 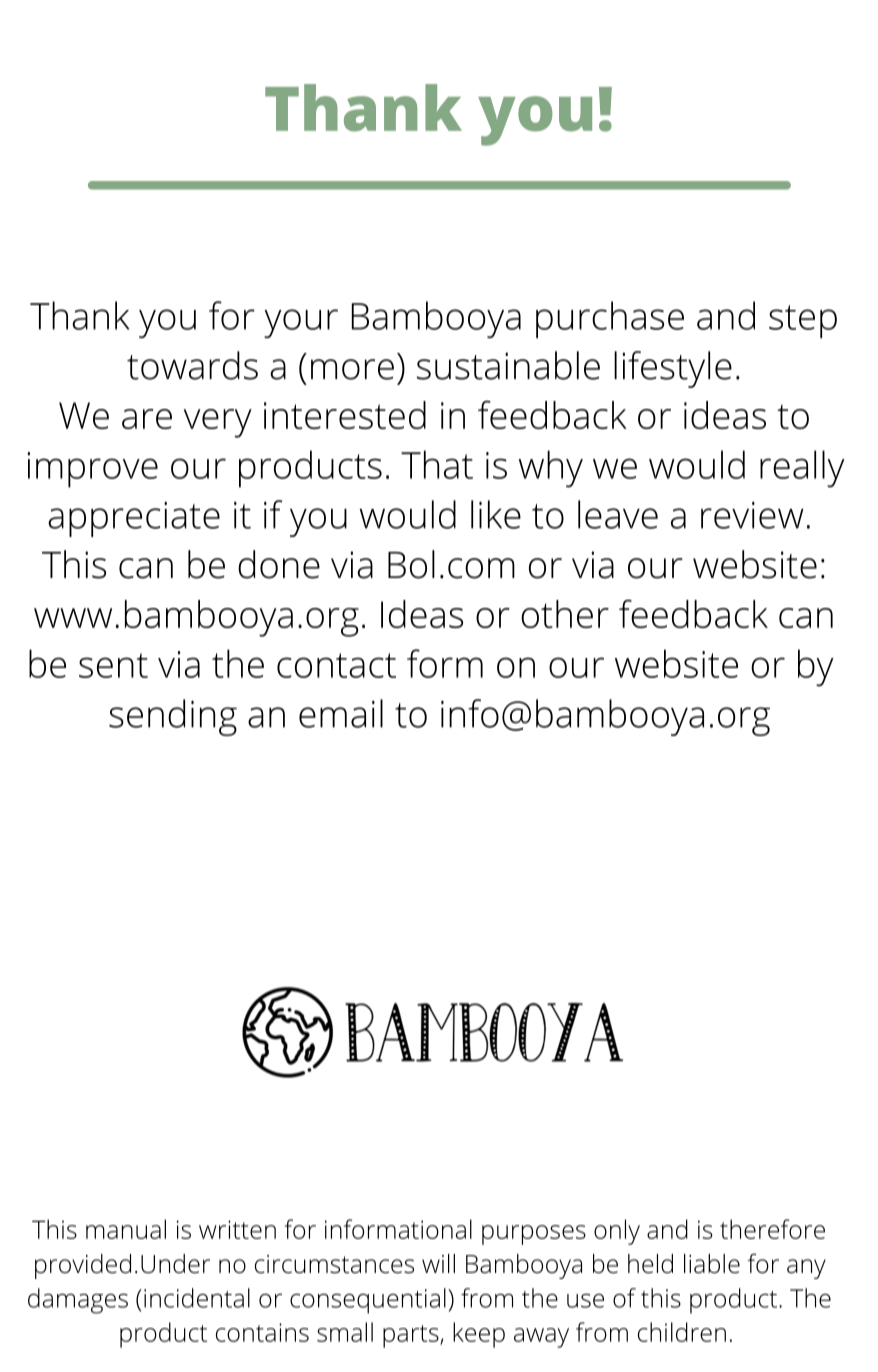 I want to click on incidental, so click(x=197, y=1298).
